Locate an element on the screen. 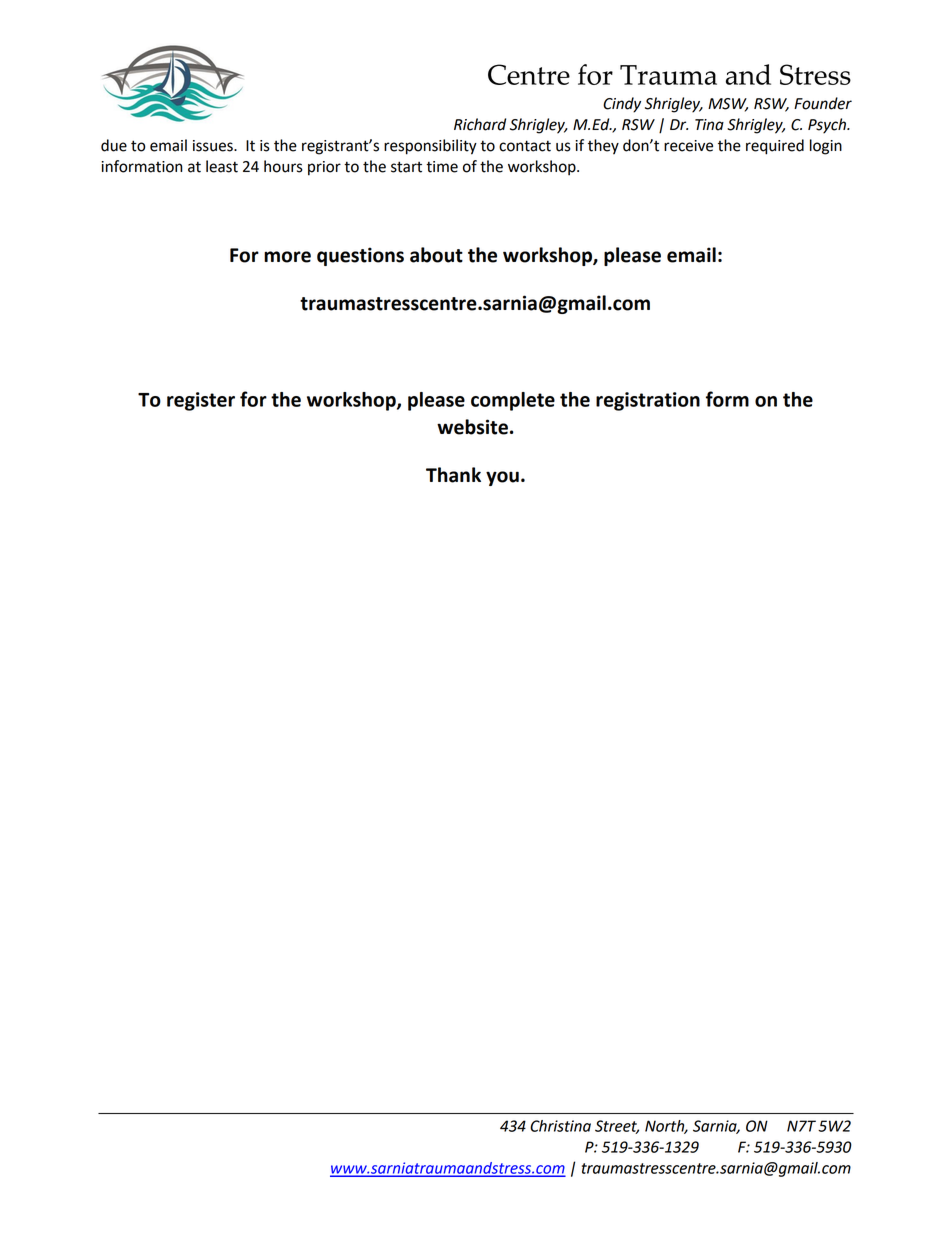 Image resolution: width=952 pixels, height=1233 pixels. MSW is located at coordinates (728, 105).
